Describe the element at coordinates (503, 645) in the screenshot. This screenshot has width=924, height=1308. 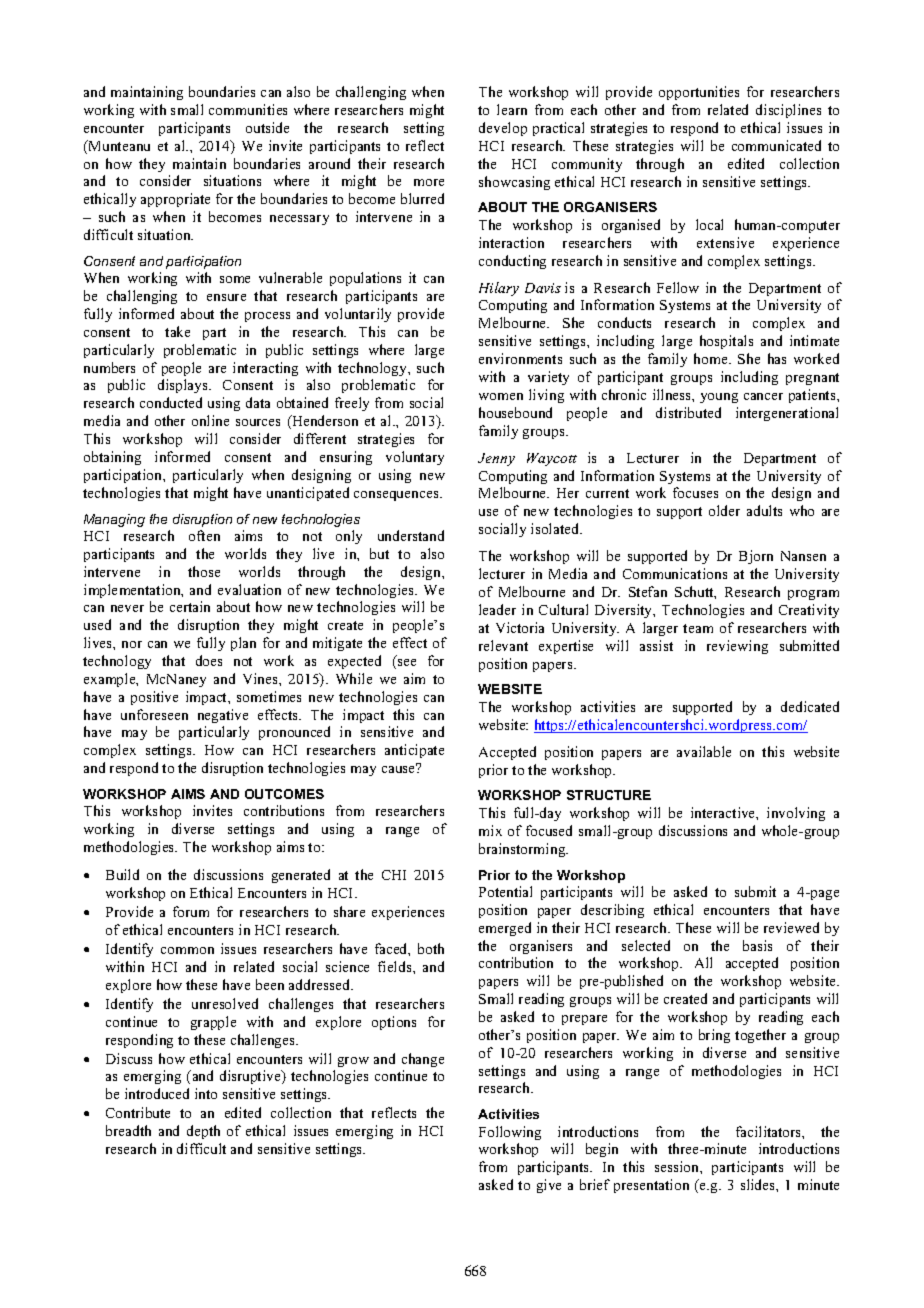
I see `relevant` at that location.
